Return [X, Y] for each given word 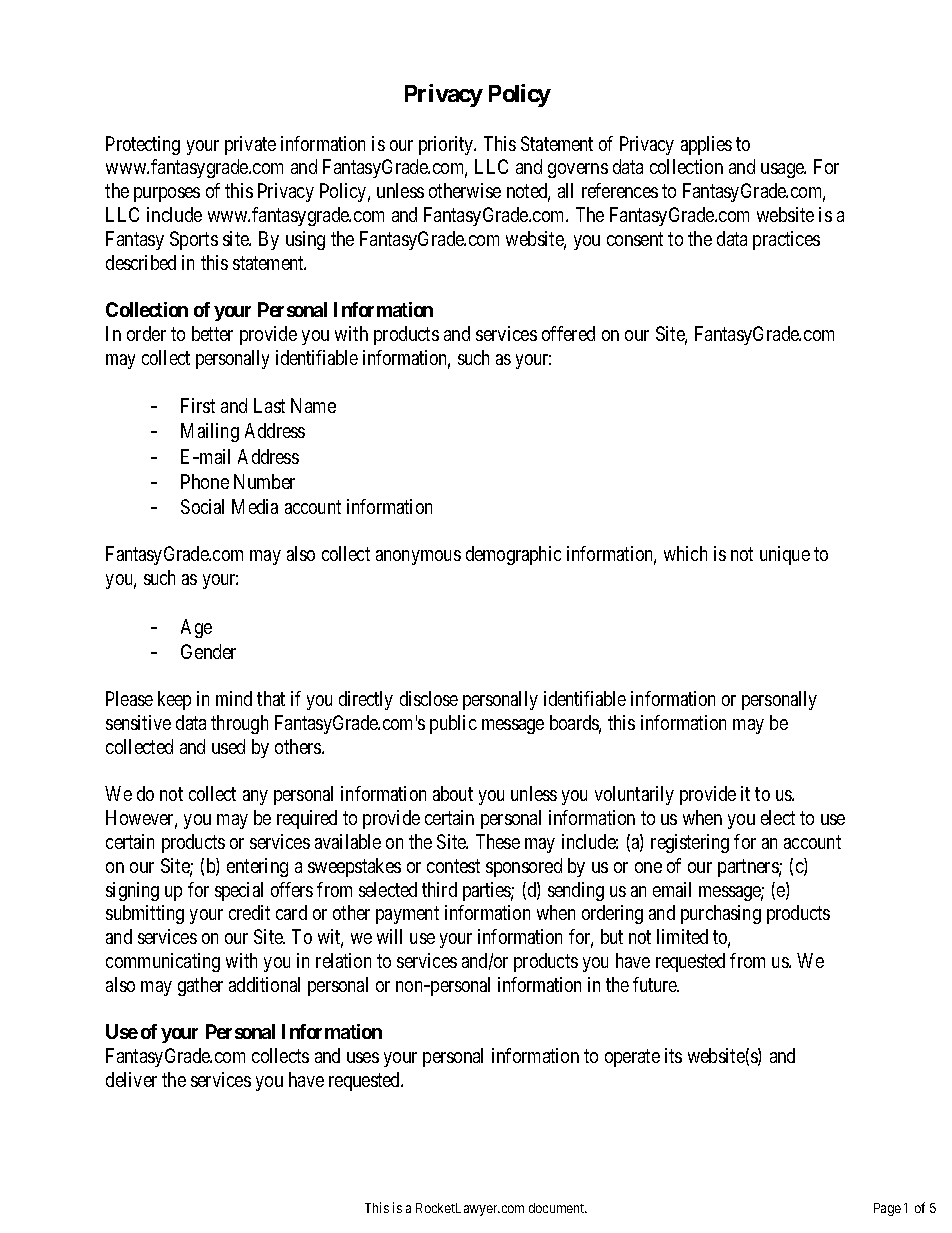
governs [578, 170]
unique [785, 555]
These [498, 841]
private [250, 145]
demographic [513, 555]
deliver [131, 1079]
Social [202, 506]
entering [257, 867]
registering [690, 843]
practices [786, 240]
